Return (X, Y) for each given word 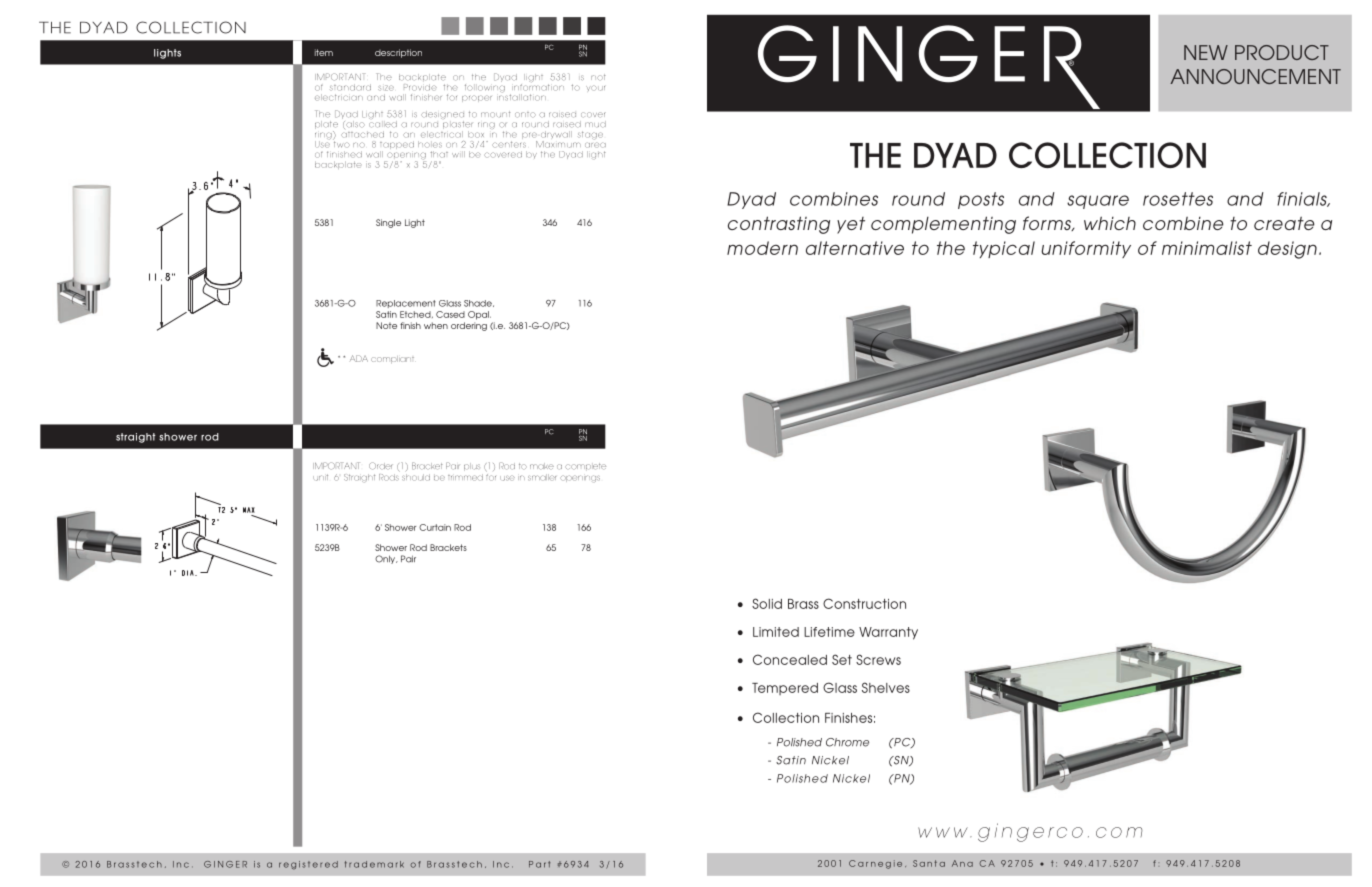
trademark (374, 864)
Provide (420, 87)
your (595, 88)
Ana (962, 863)
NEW (1206, 52)
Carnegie (875, 864)
